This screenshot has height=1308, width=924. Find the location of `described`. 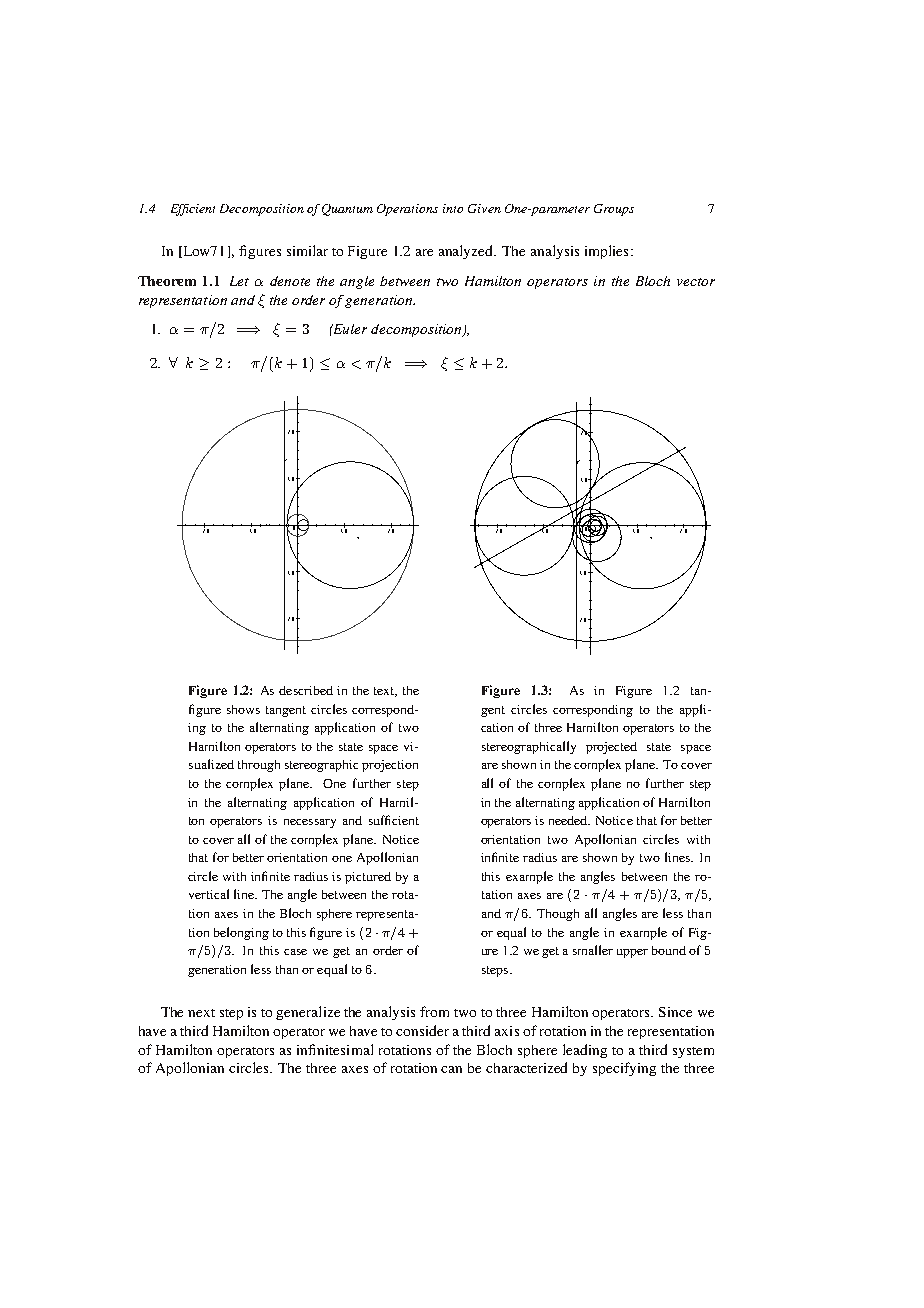

described is located at coordinates (306, 690).
